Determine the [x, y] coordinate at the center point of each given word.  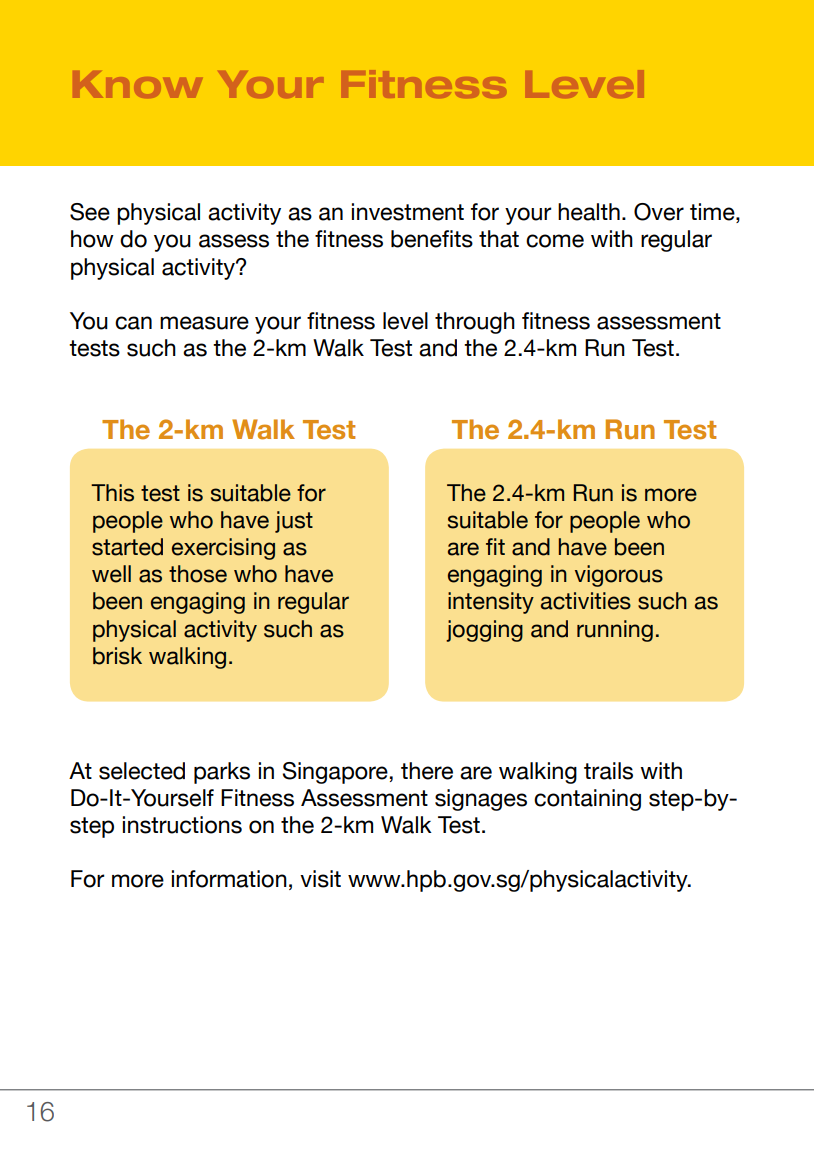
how [92, 239]
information [229, 879]
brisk [117, 656]
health [589, 212]
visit [320, 879]
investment [408, 212]
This [112, 493]
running [615, 631]
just [294, 522]
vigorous [619, 576]
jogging [484, 631]
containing [587, 800]
